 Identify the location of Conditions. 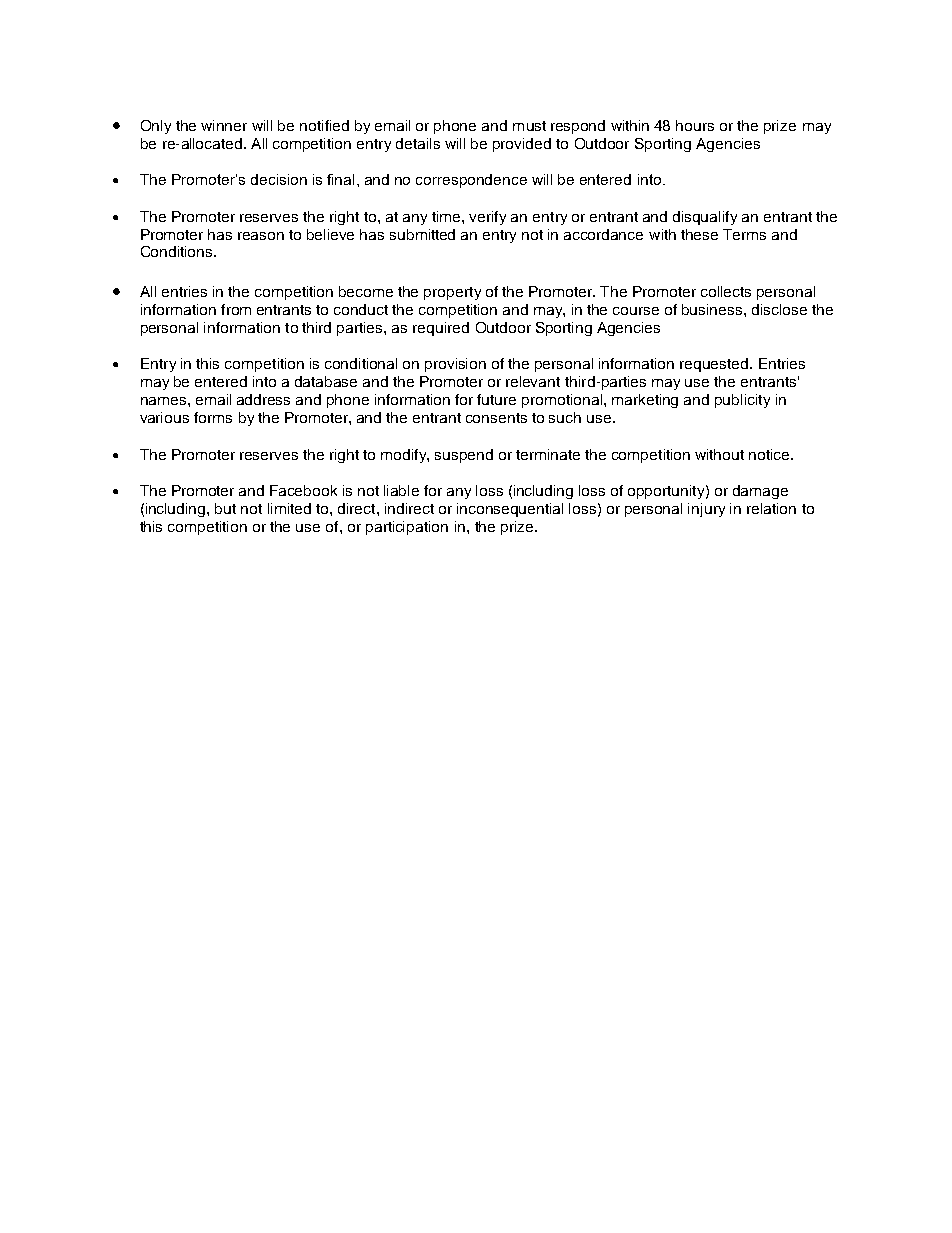
(178, 251).
